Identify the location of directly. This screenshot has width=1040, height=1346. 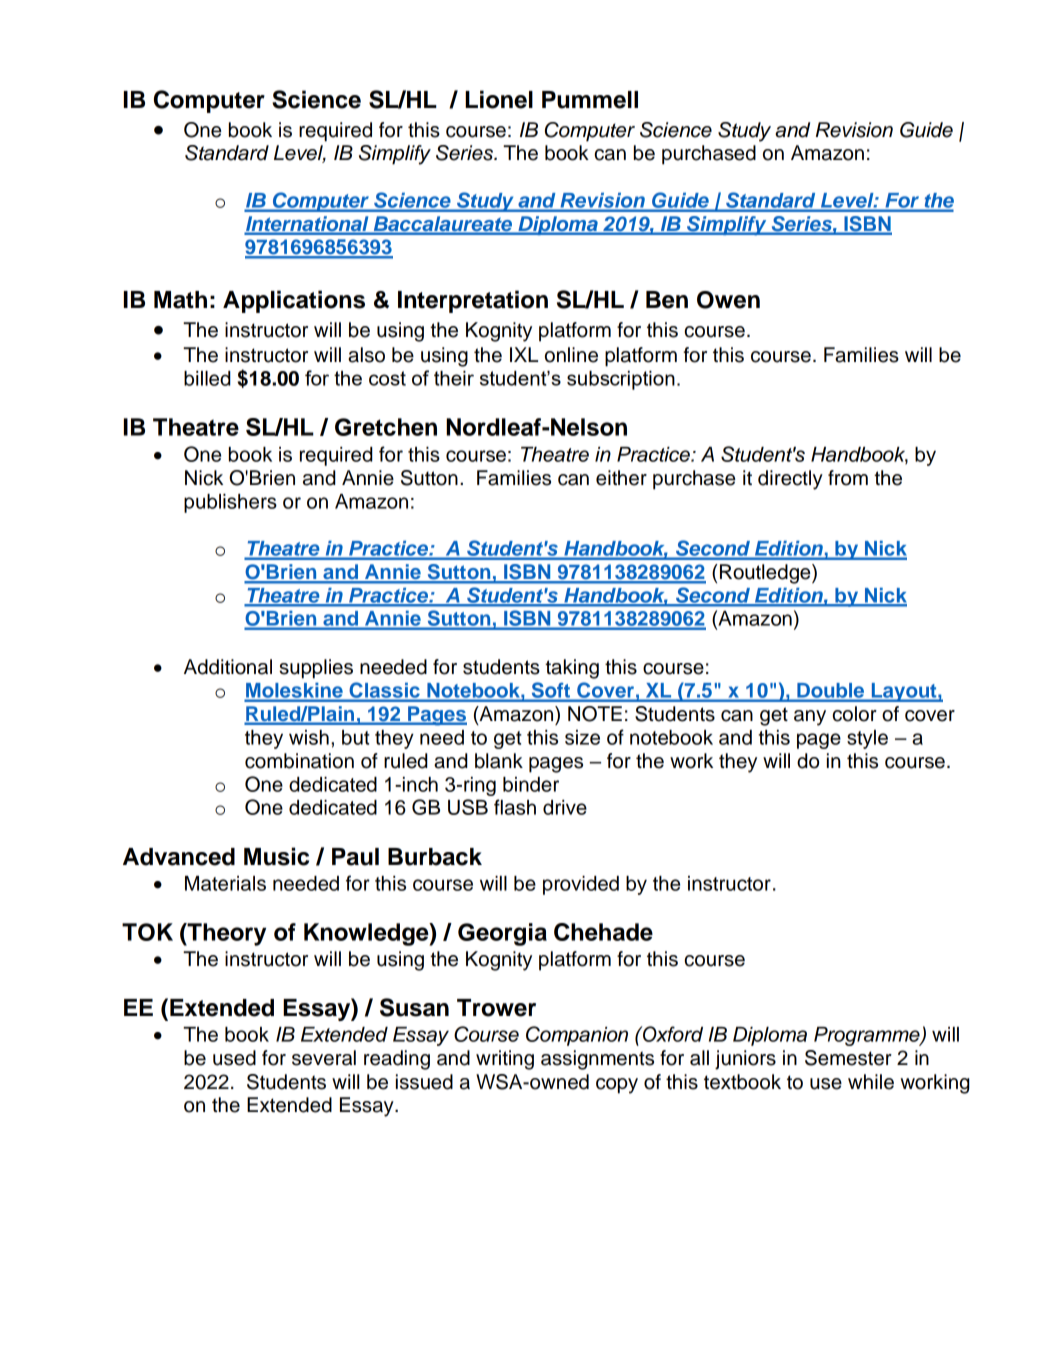
(790, 480).
